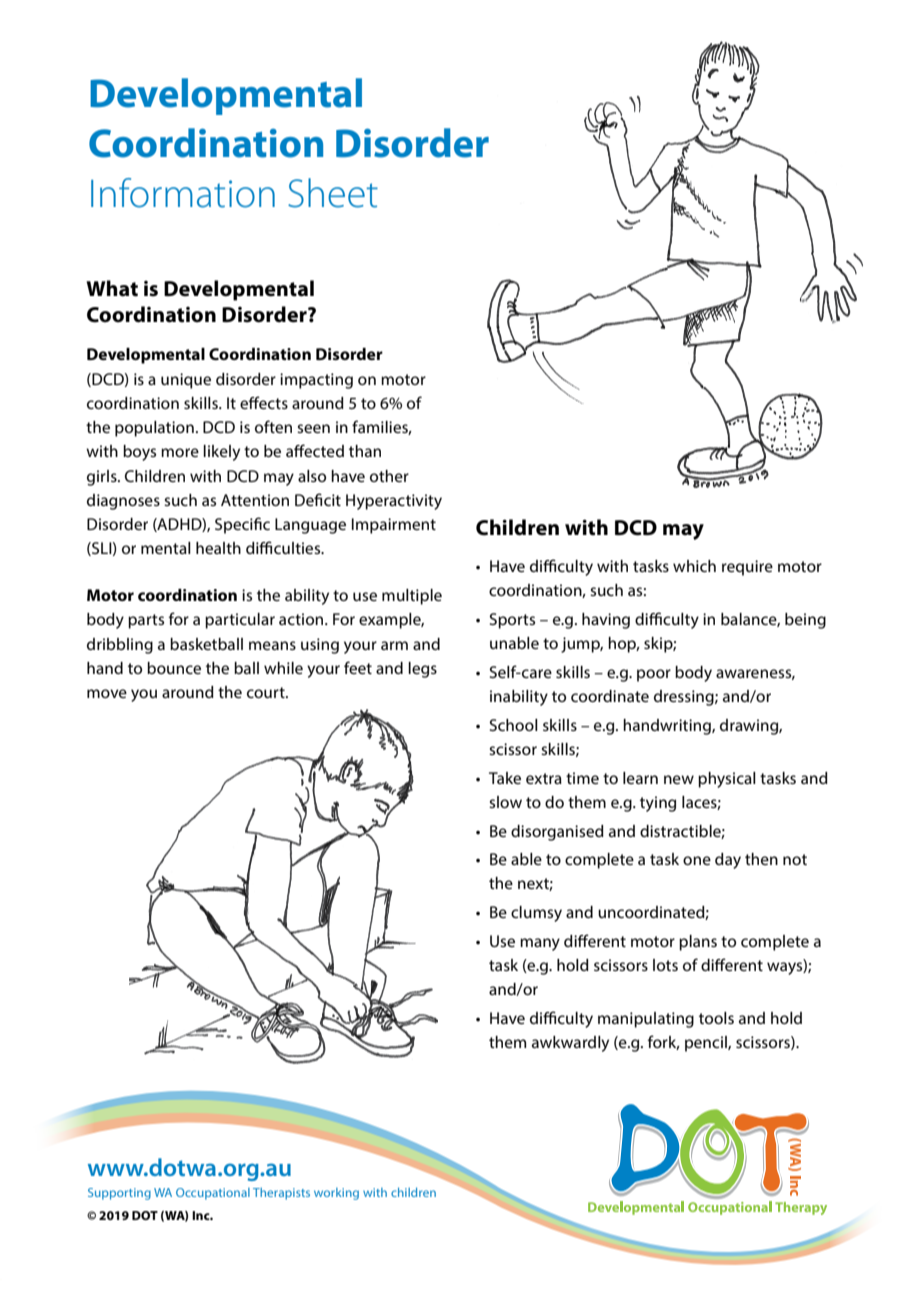 This screenshot has width=924, height=1308. What do you see at coordinates (728, 861) in the screenshot?
I see `day` at bounding box center [728, 861].
